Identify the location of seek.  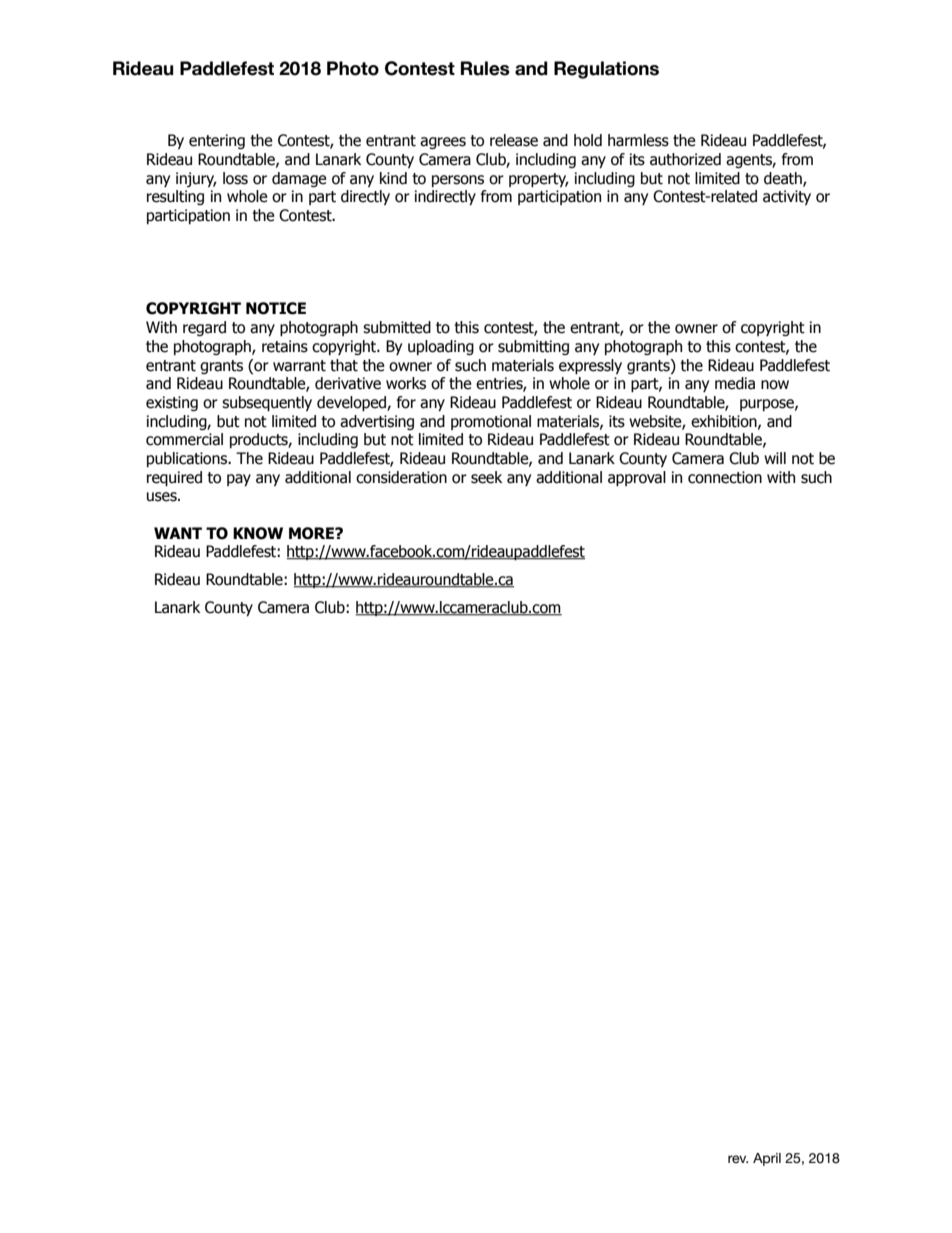
(486, 477).
